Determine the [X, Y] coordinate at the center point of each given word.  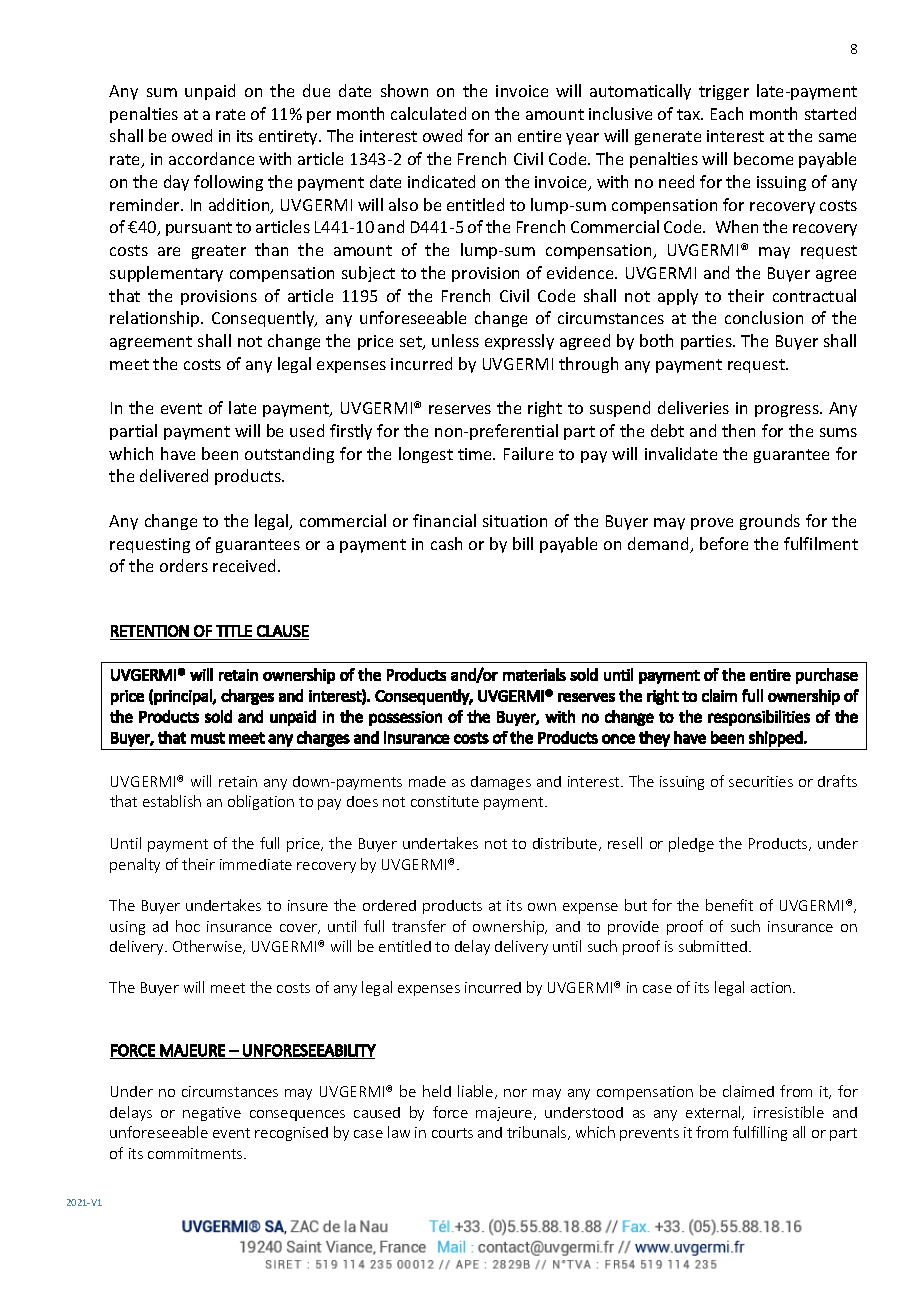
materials [534, 674]
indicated [441, 181]
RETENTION [150, 631]
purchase [827, 676]
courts [452, 1133]
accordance [211, 158]
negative [212, 1114]
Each [727, 113]
